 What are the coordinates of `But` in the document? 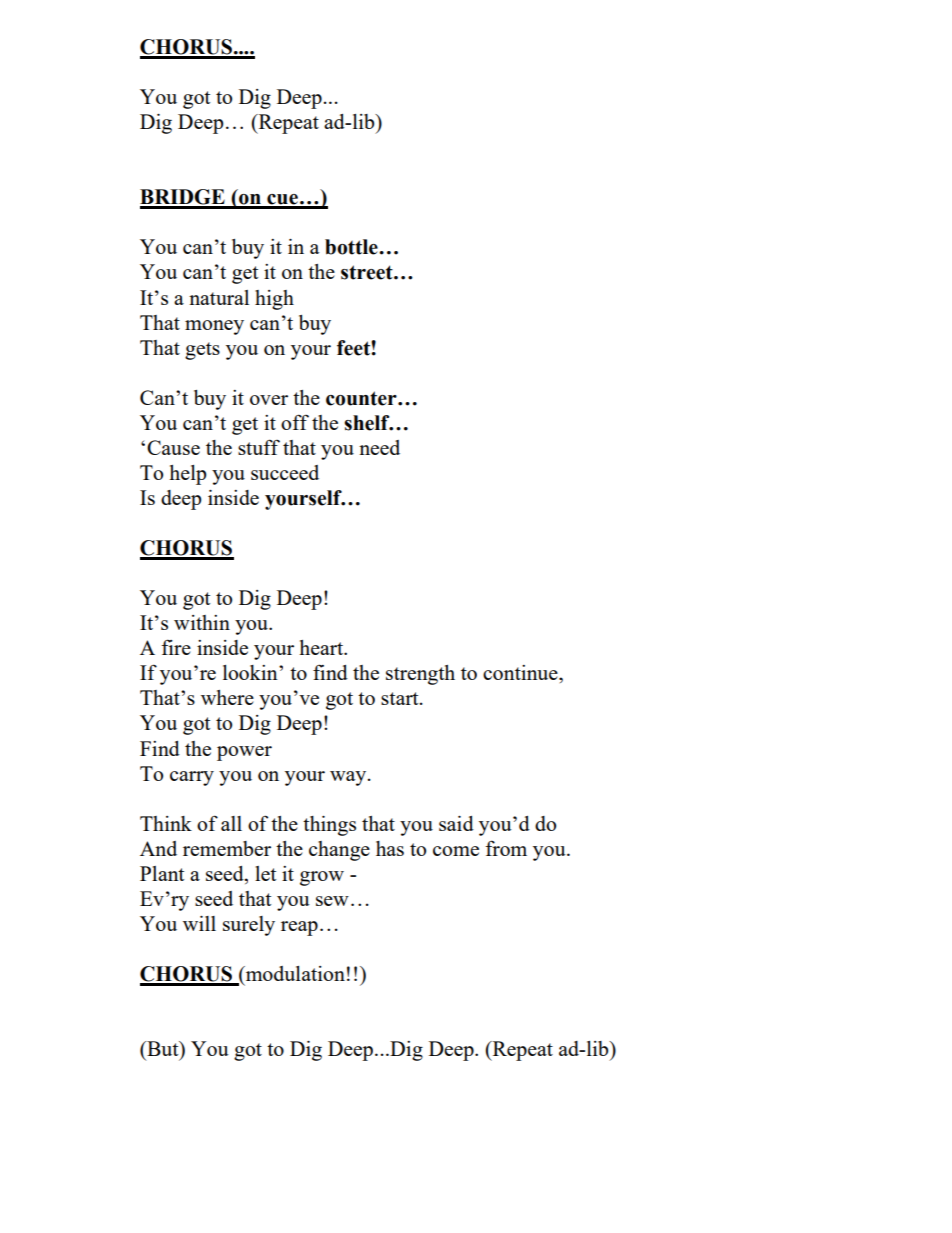 It's located at (163, 1050).
